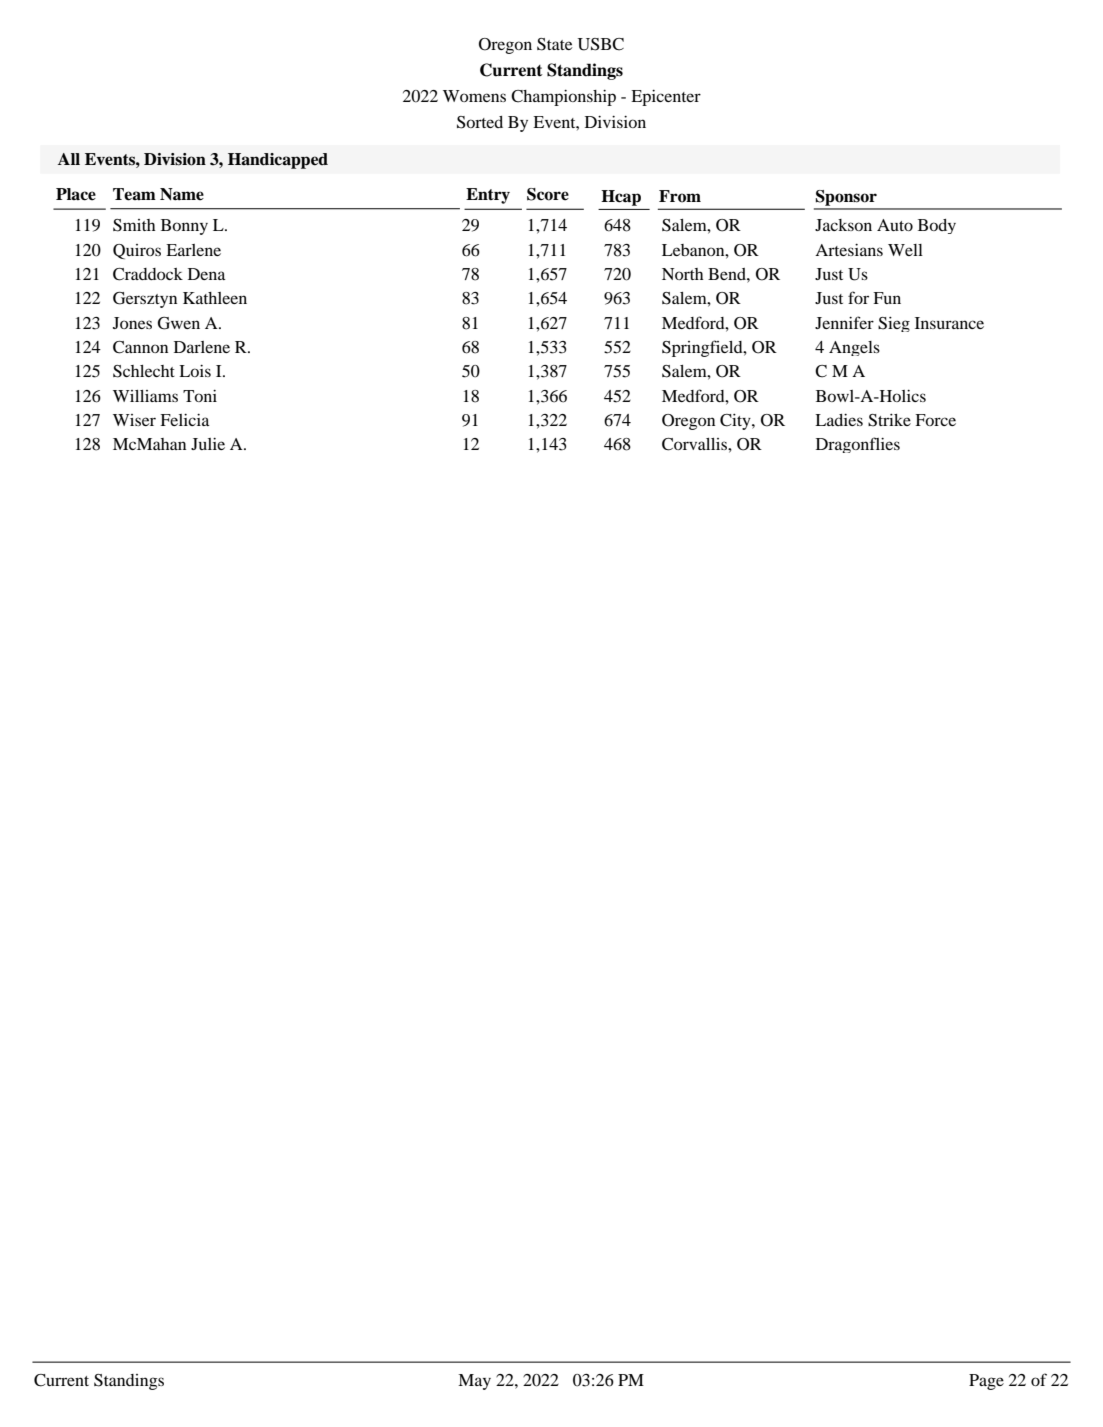 The height and width of the screenshot is (1427, 1103). Describe the element at coordinates (986, 1382) in the screenshot. I see `Page` at that location.
